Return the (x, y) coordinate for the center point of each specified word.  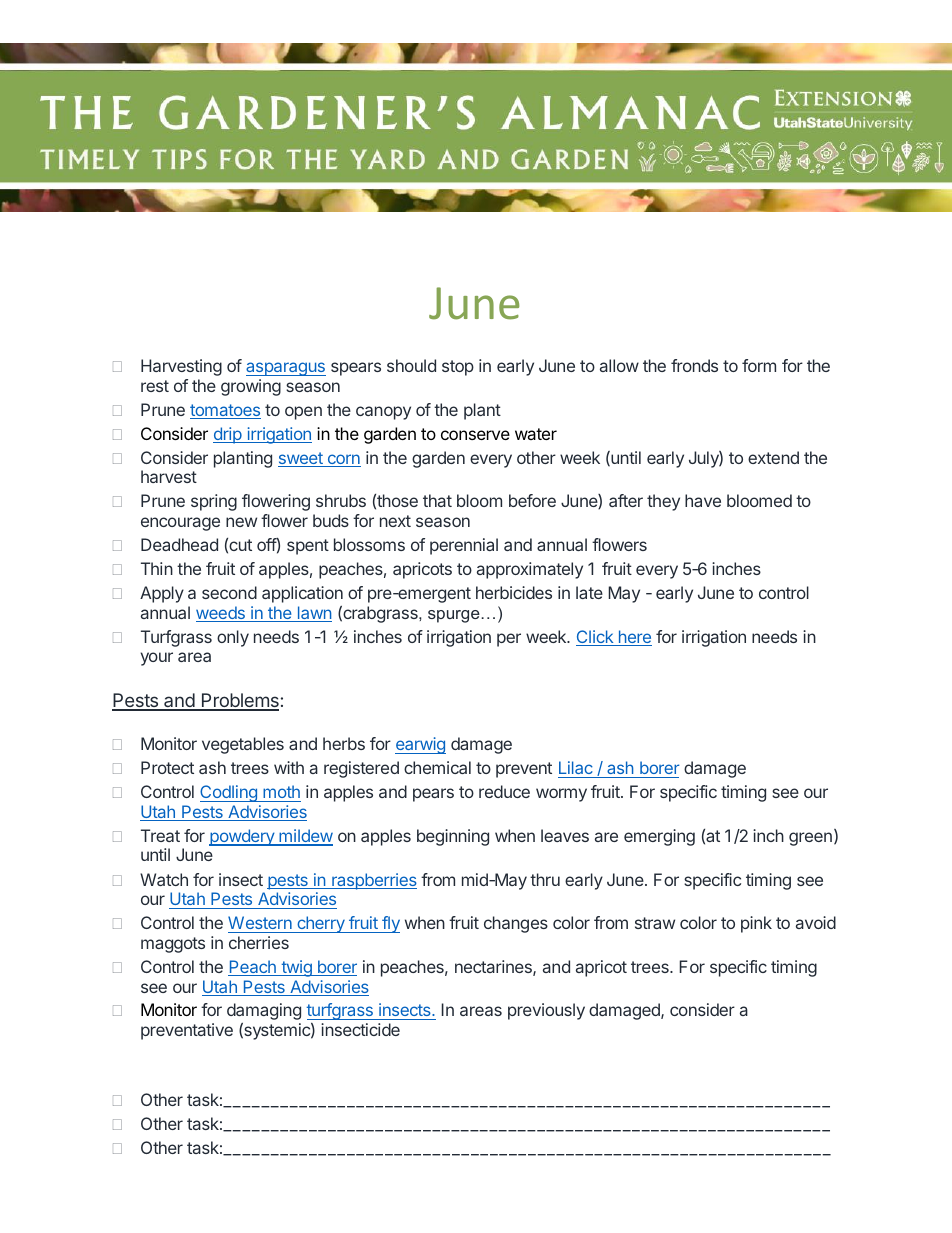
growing (251, 387)
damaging (264, 1011)
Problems (239, 701)
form (759, 365)
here (634, 638)
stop (458, 368)
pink (756, 924)
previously (546, 1011)
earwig (420, 745)
